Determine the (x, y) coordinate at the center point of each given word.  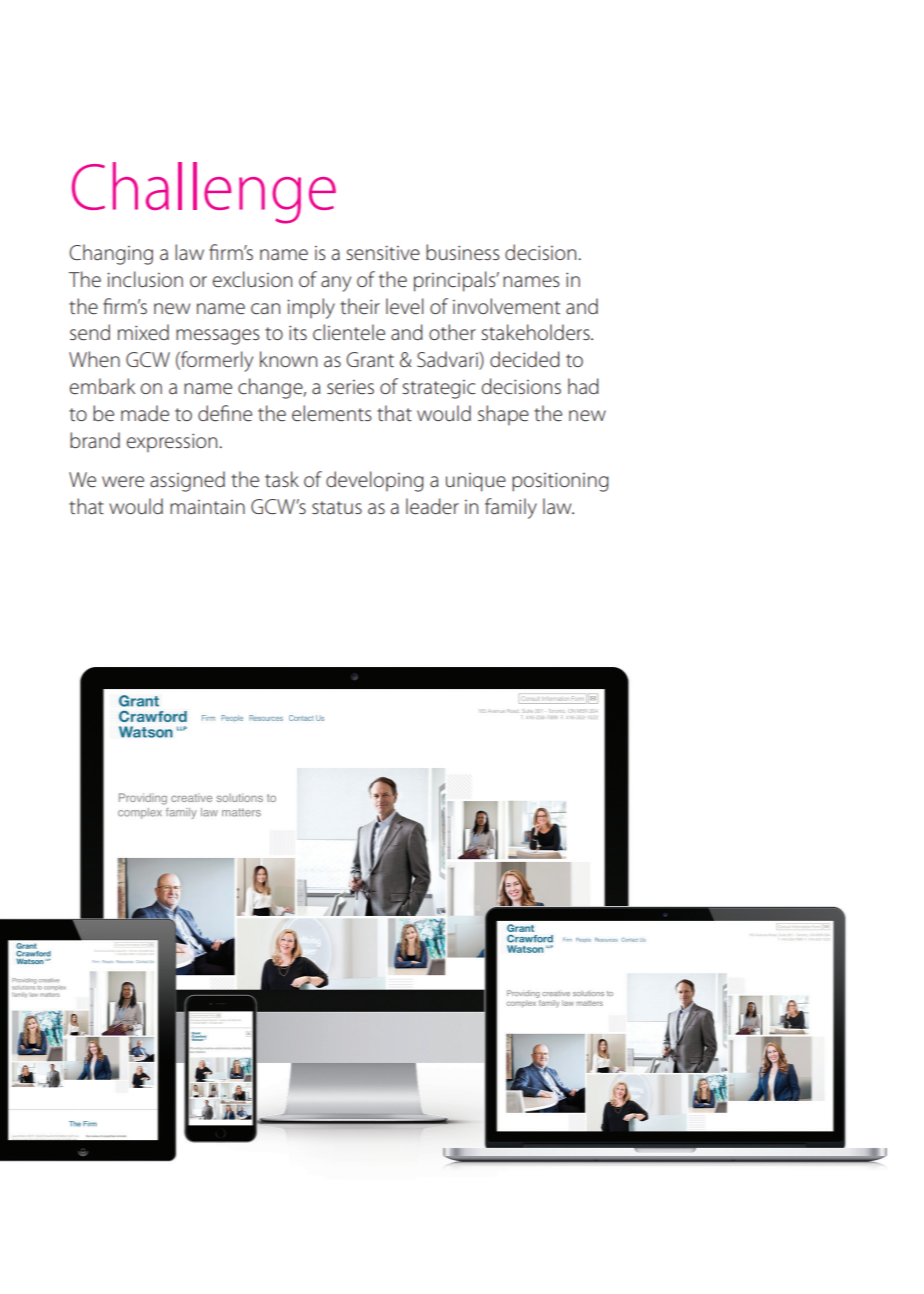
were (123, 482)
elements (332, 413)
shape (503, 415)
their (360, 306)
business (463, 252)
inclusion (145, 279)
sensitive (383, 253)
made (145, 413)
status (337, 507)
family (511, 508)
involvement (506, 306)
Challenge (204, 193)
